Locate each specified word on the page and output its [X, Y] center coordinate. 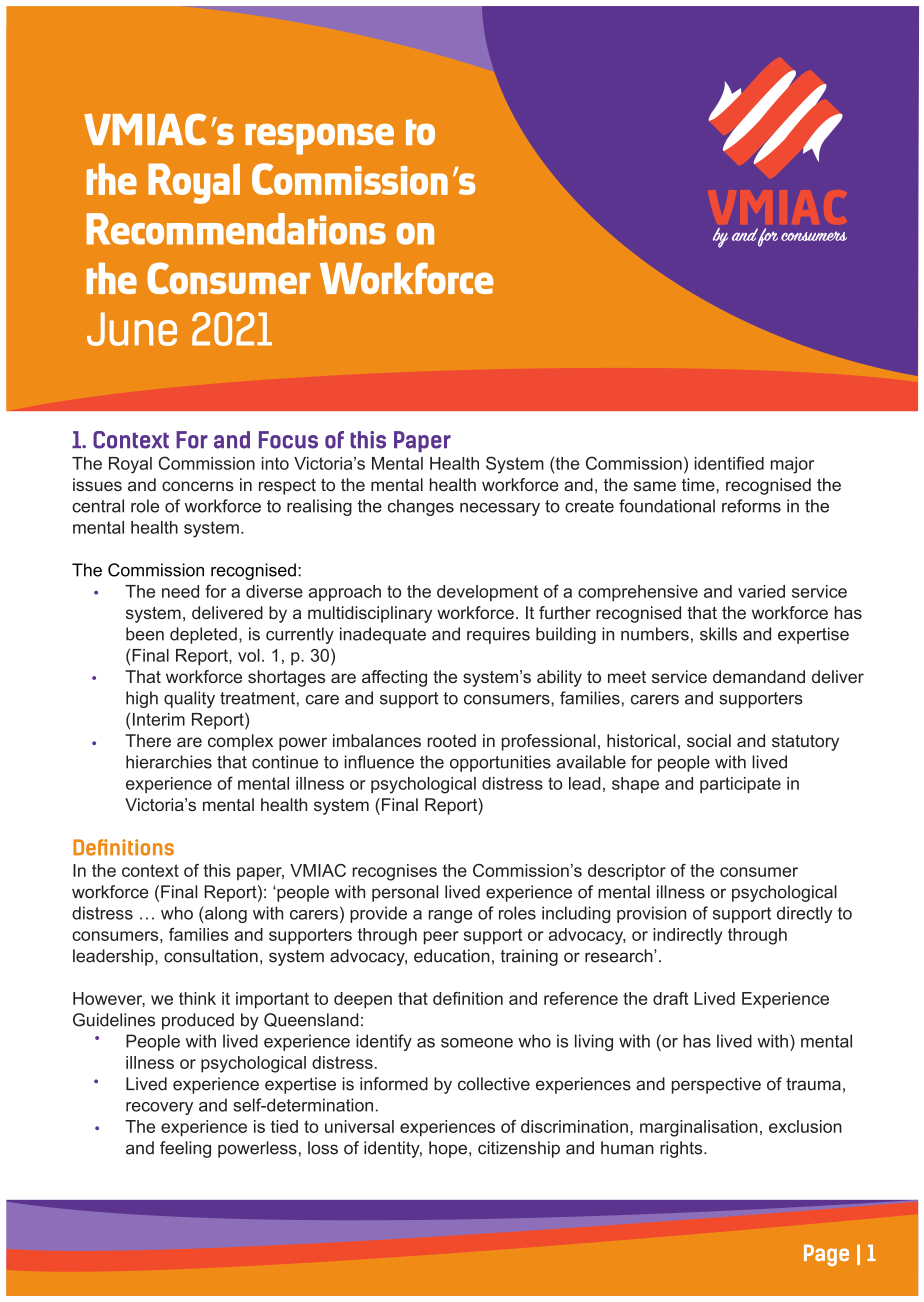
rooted [451, 740]
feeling [185, 1149]
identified [729, 463]
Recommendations [236, 229]
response [319, 139]
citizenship [519, 1149]
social [709, 740]
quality [189, 699]
